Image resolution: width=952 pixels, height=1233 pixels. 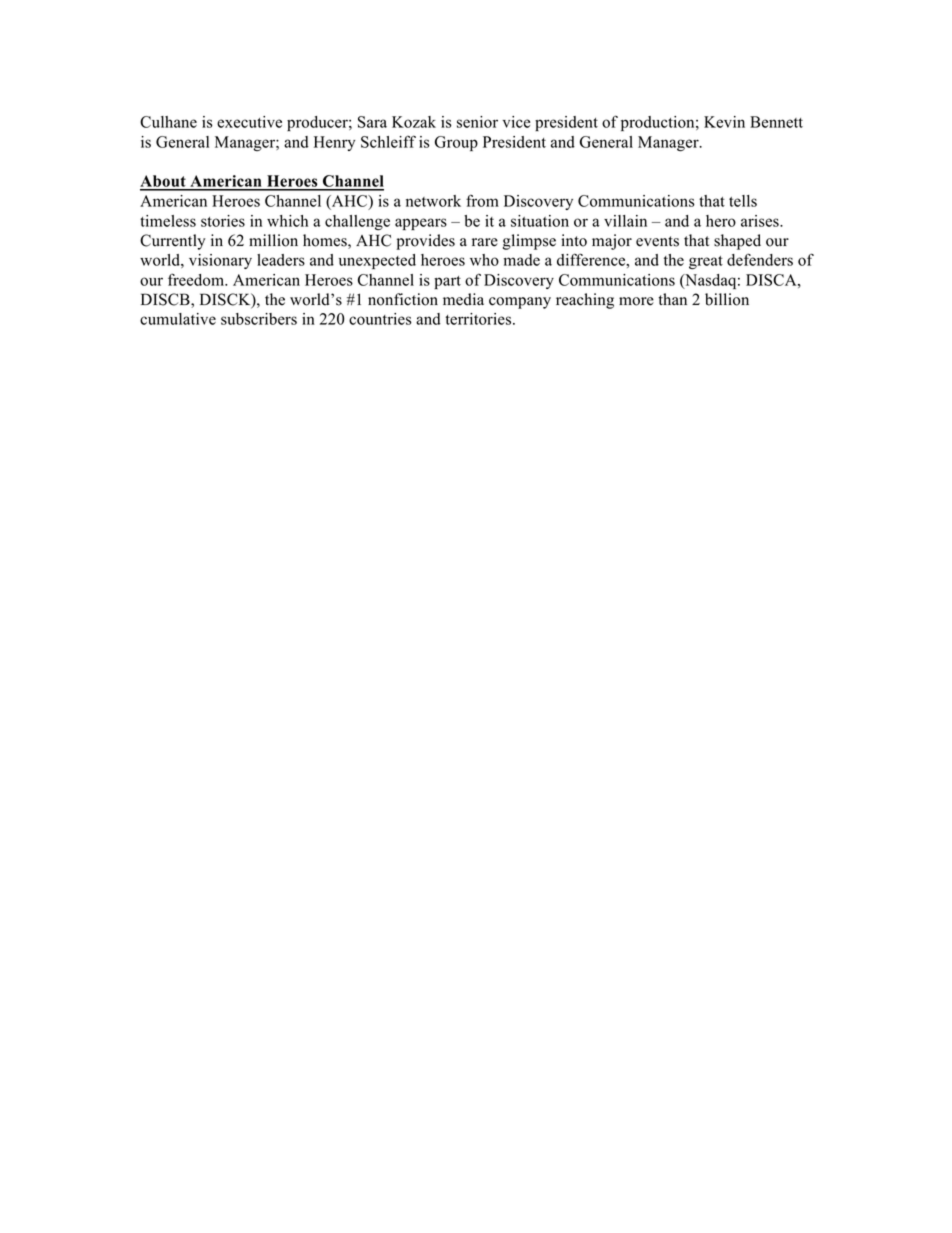 I want to click on from, so click(x=482, y=200).
